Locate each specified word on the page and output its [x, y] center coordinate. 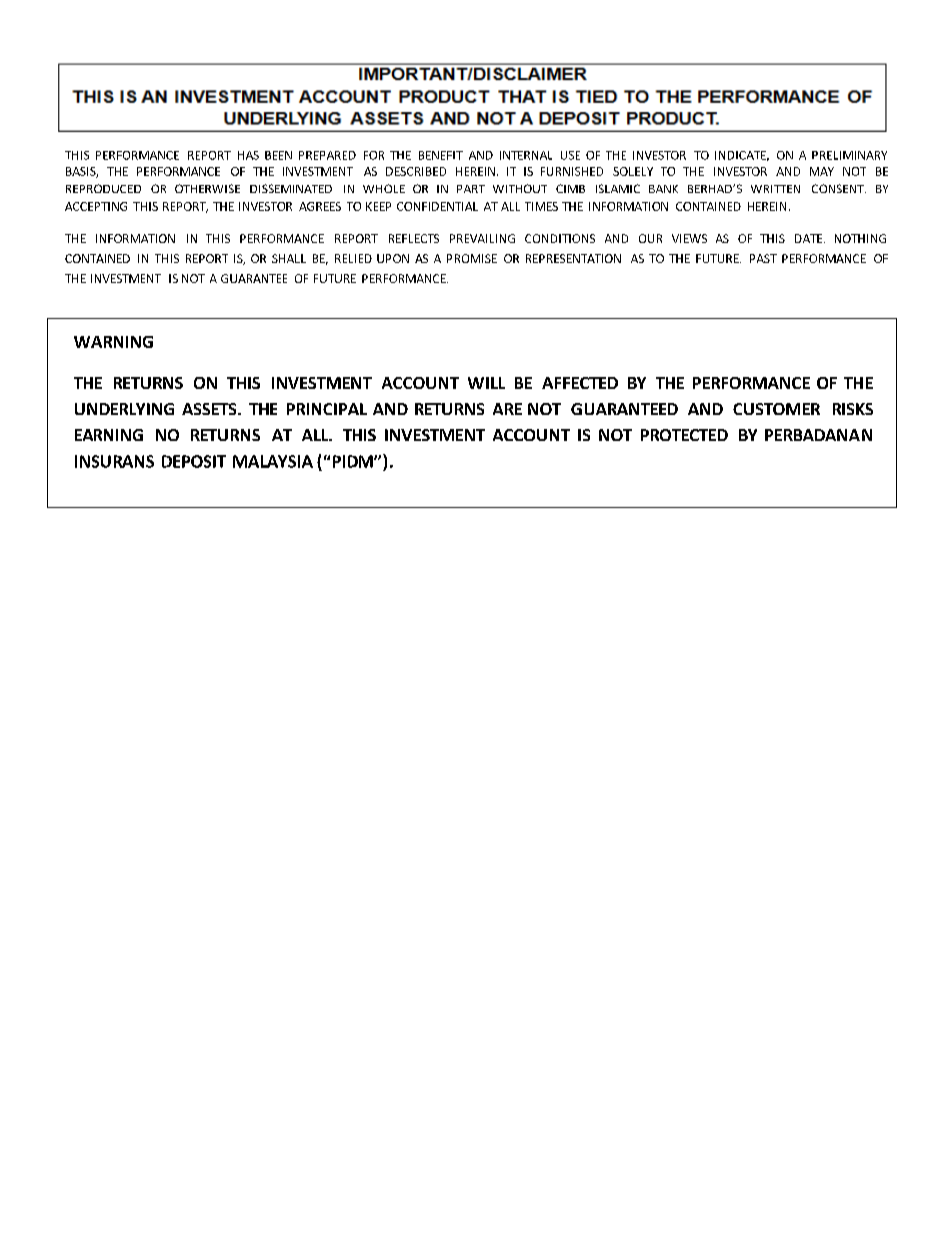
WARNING [113, 342]
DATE [810, 238]
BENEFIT [441, 155]
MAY [822, 171]
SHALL [289, 258]
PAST [763, 258]
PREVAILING [482, 238]
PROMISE [472, 258]
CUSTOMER [776, 409]
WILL [486, 383]
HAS [248, 155]
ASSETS [210, 409]
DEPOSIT [194, 461]
